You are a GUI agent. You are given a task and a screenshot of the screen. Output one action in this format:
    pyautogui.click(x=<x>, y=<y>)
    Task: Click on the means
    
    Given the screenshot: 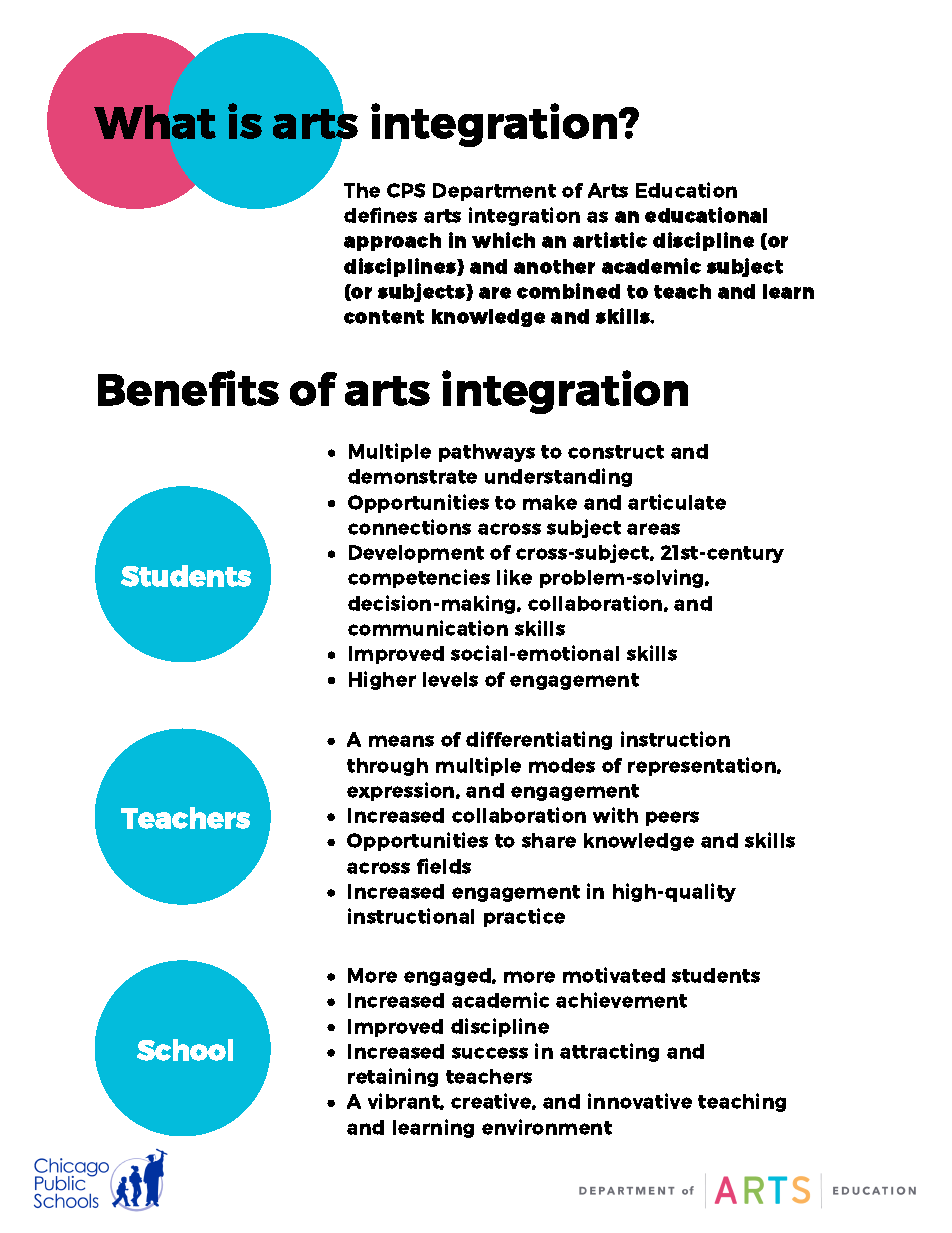 What is the action you would take?
    pyautogui.click(x=401, y=741)
